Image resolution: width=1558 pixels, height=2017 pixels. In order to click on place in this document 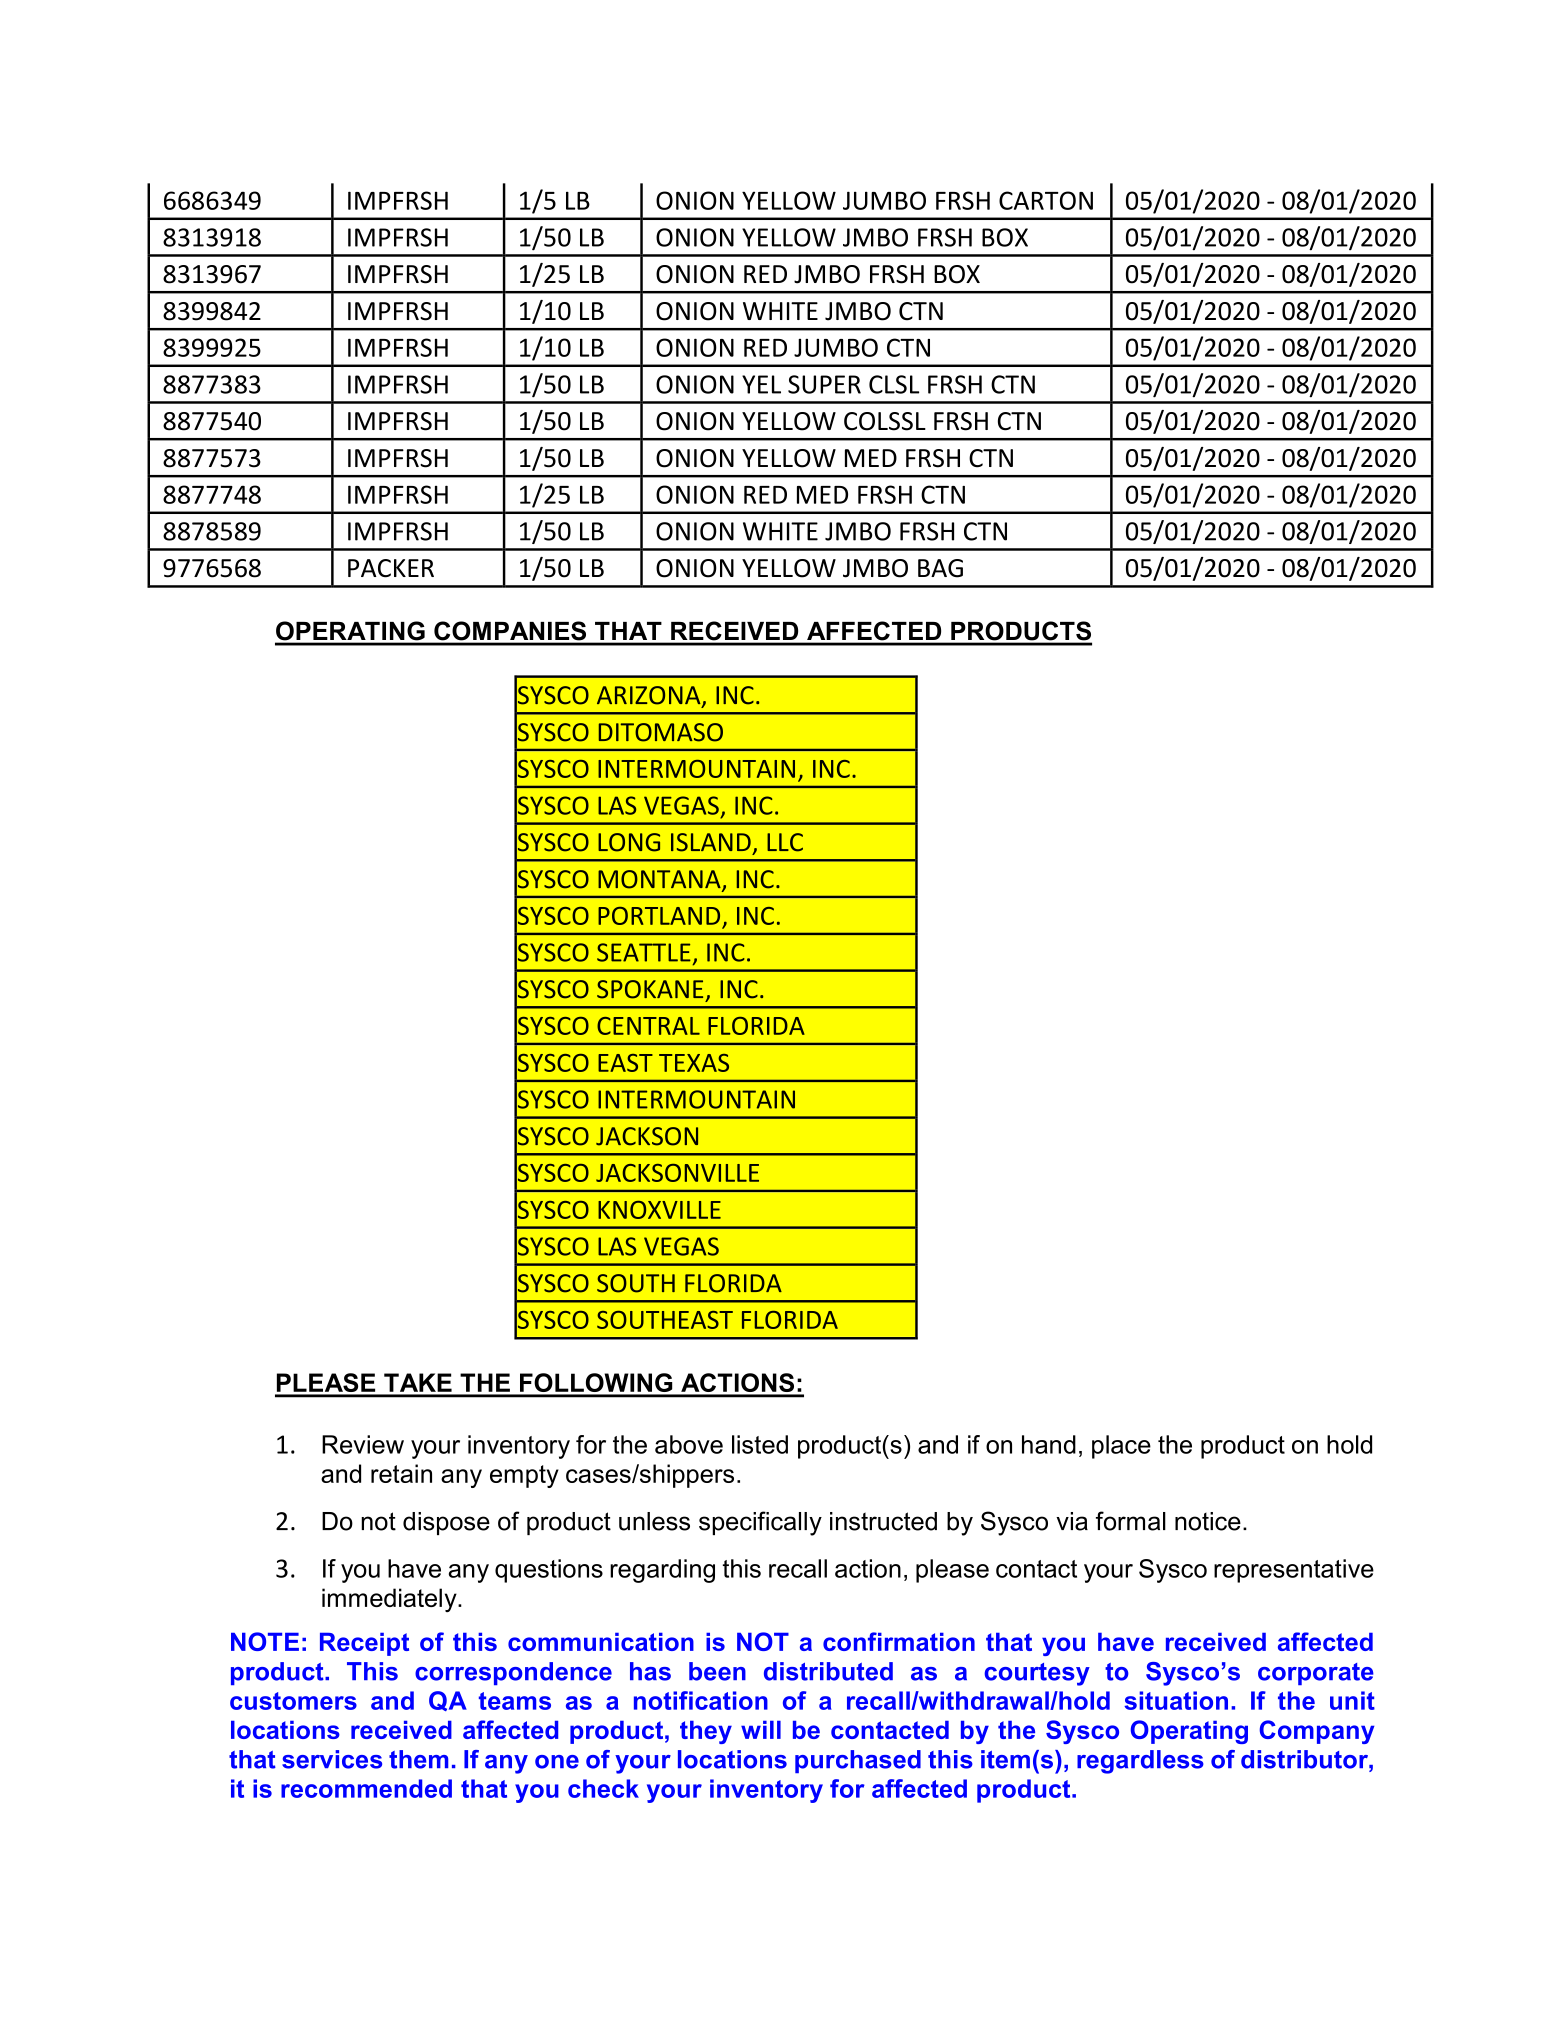, I will do `click(1121, 1447)`.
